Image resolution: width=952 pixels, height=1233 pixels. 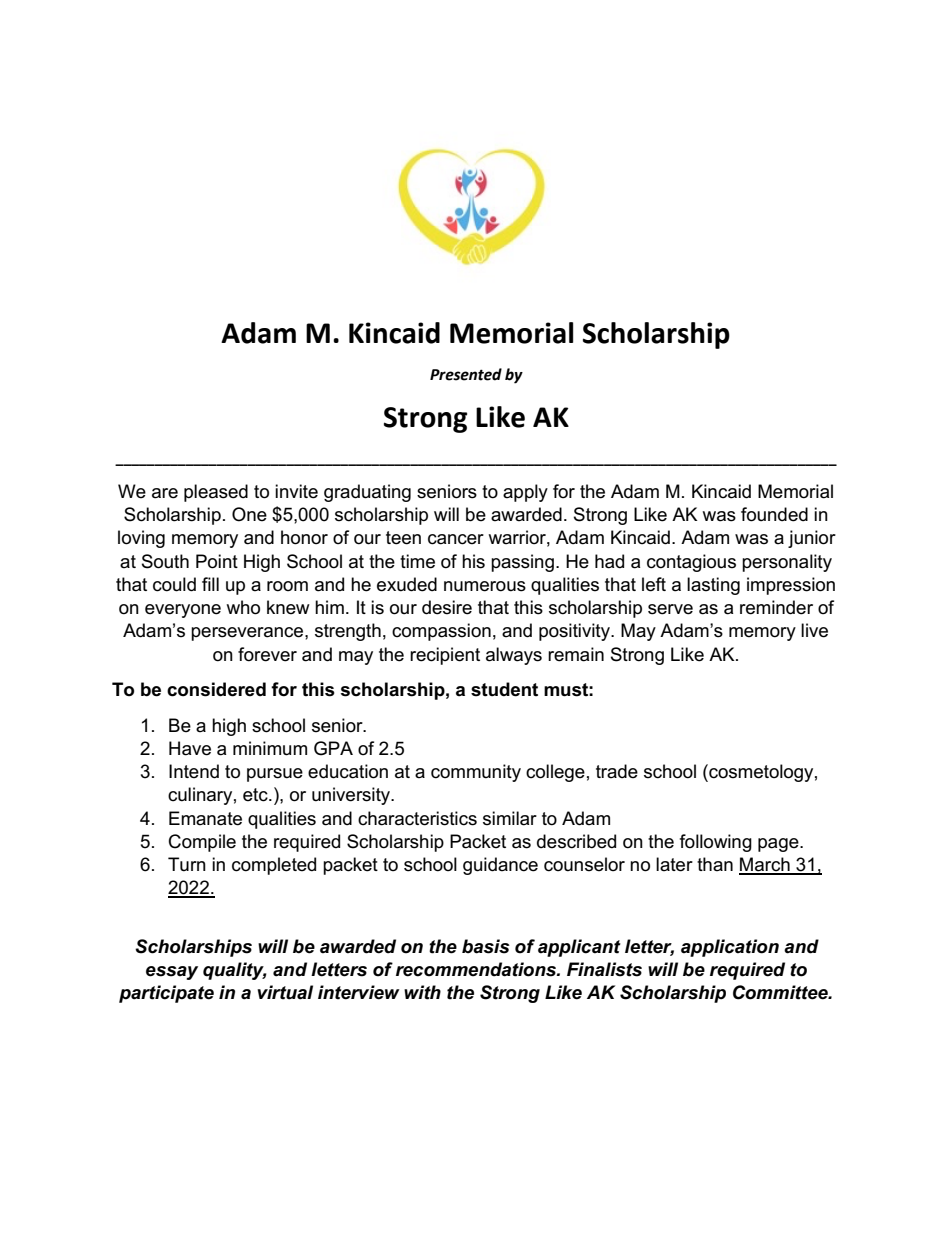 What do you see at coordinates (216, 689) in the screenshot?
I see `considered` at bounding box center [216, 689].
